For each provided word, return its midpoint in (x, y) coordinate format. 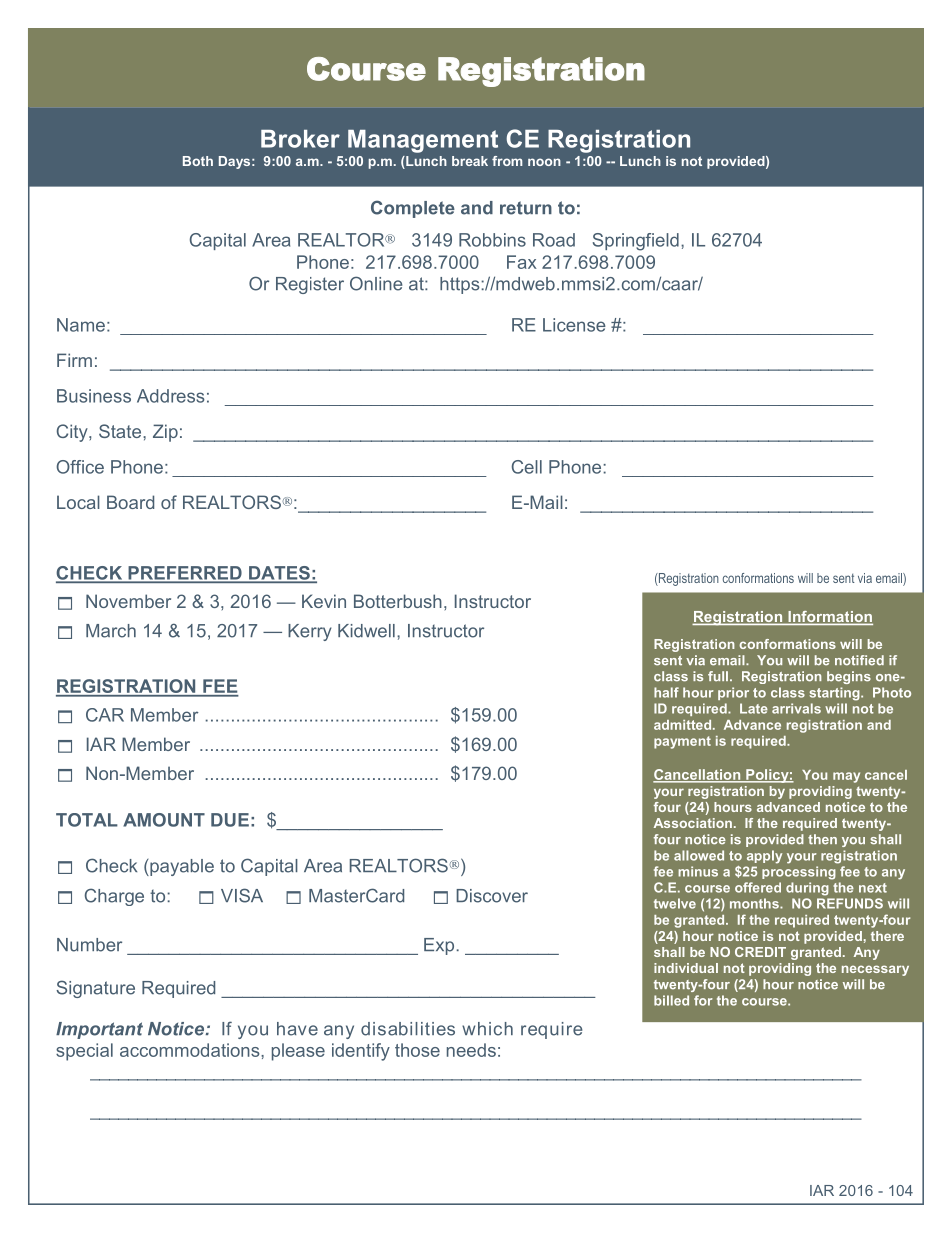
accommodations (191, 1050)
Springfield (636, 242)
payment (682, 742)
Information (829, 618)
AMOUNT (164, 820)
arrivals (796, 708)
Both (198, 161)
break (470, 161)
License (574, 325)
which (487, 1029)
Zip (165, 433)
